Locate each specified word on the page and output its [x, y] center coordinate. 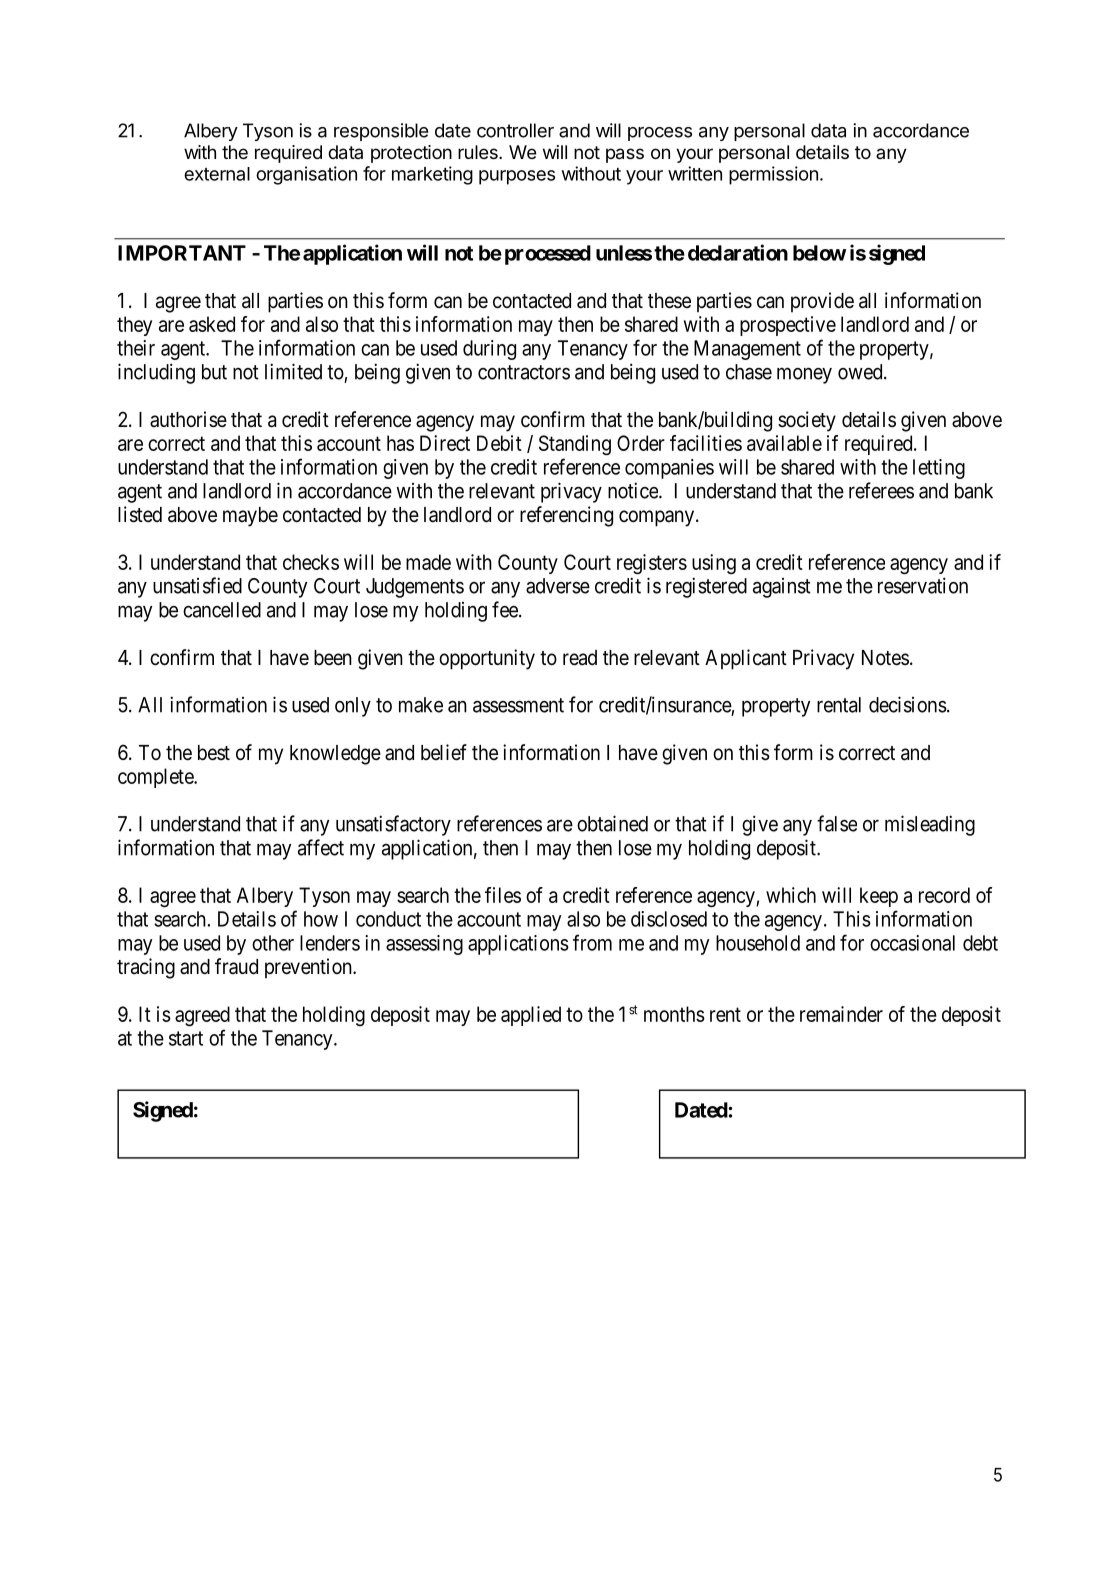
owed [861, 372]
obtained [612, 823]
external [217, 174]
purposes [517, 177]
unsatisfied [197, 585]
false [837, 823]
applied [531, 1016]
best [214, 753]
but [214, 372]
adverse [558, 586]
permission [773, 175]
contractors [524, 372]
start [186, 1038]
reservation [923, 585]
